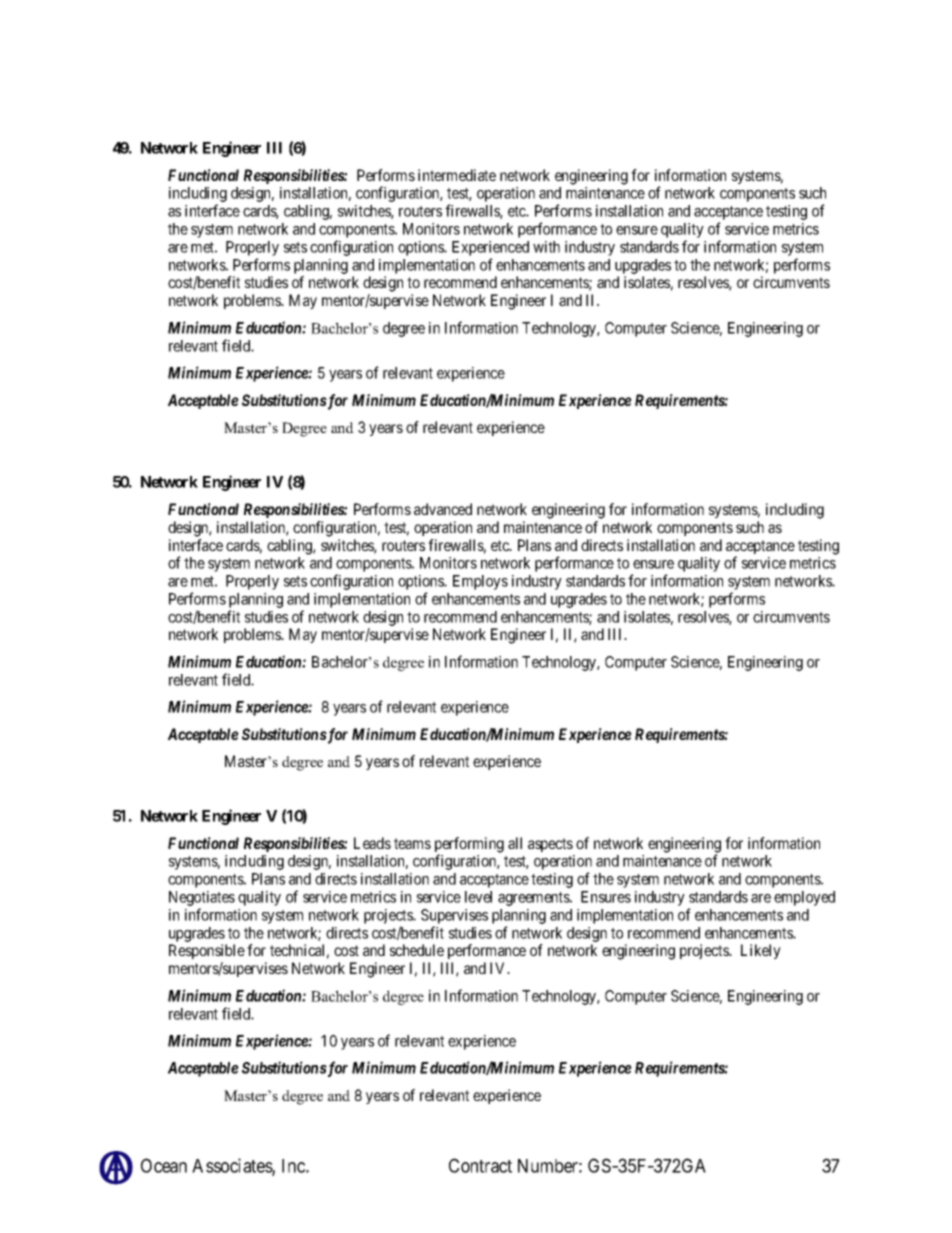 The width and height of the screenshot is (952, 1233). Describe the element at coordinates (546, 247) in the screenshot. I see `with` at that location.
